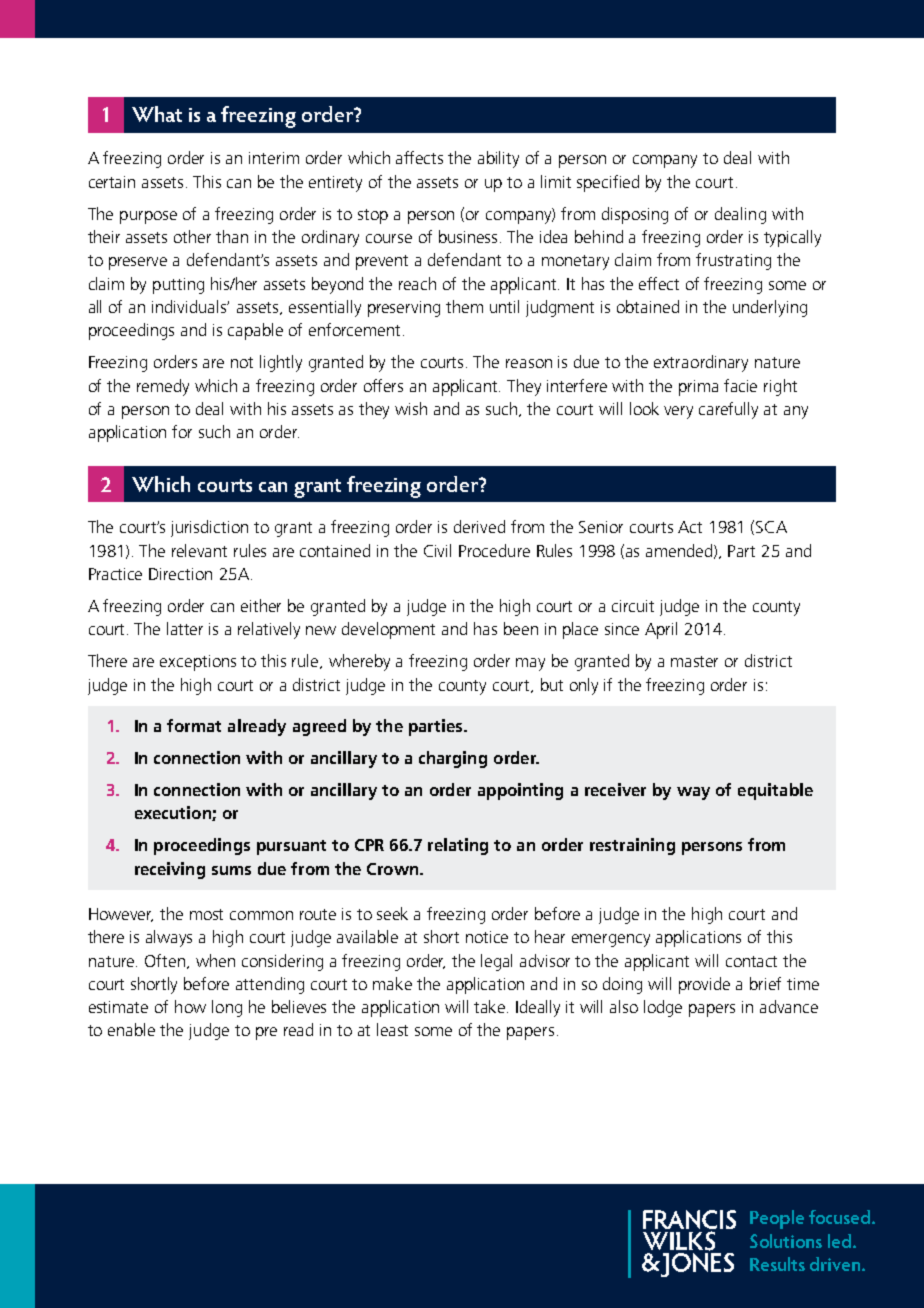  What do you see at coordinates (131, 1029) in the page?
I see `enable` at bounding box center [131, 1029].
